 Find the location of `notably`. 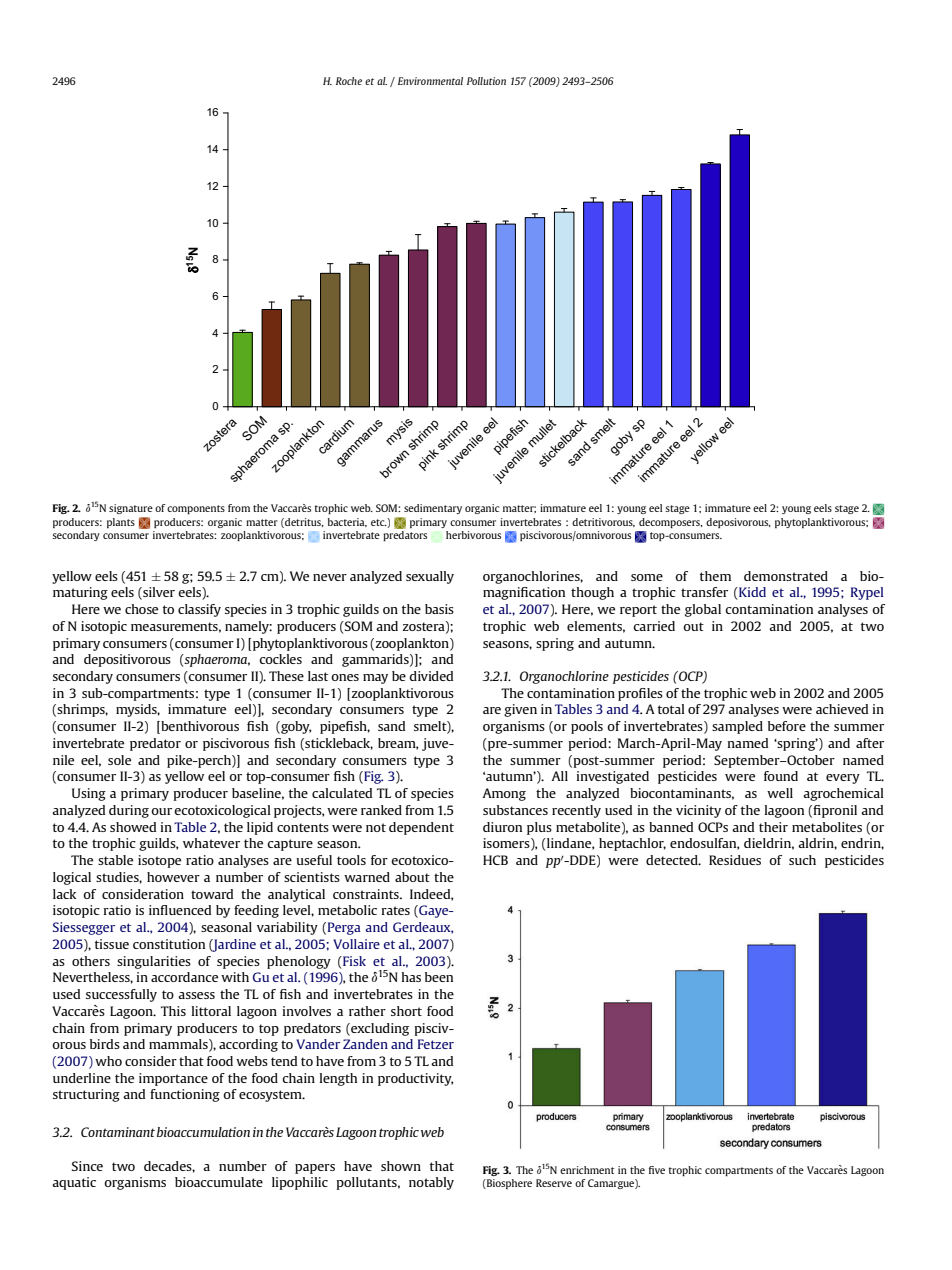

notably is located at coordinates (431, 1183).
